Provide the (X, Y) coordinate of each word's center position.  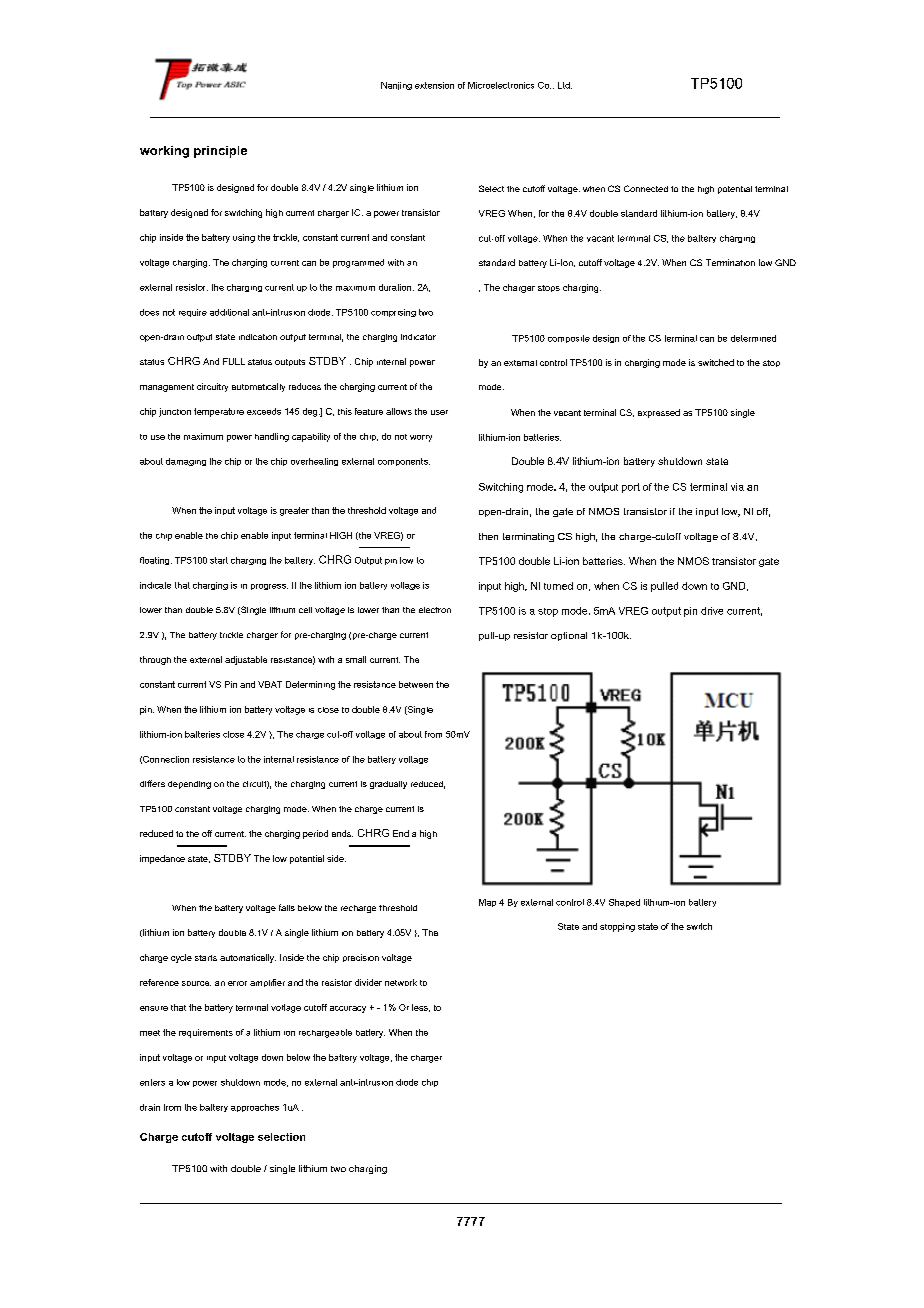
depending (189, 785)
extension (434, 85)
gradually (388, 785)
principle (220, 152)
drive (712, 611)
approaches (255, 1108)
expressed (659, 413)
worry (421, 438)
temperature (219, 412)
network (401, 982)
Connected (646, 188)
